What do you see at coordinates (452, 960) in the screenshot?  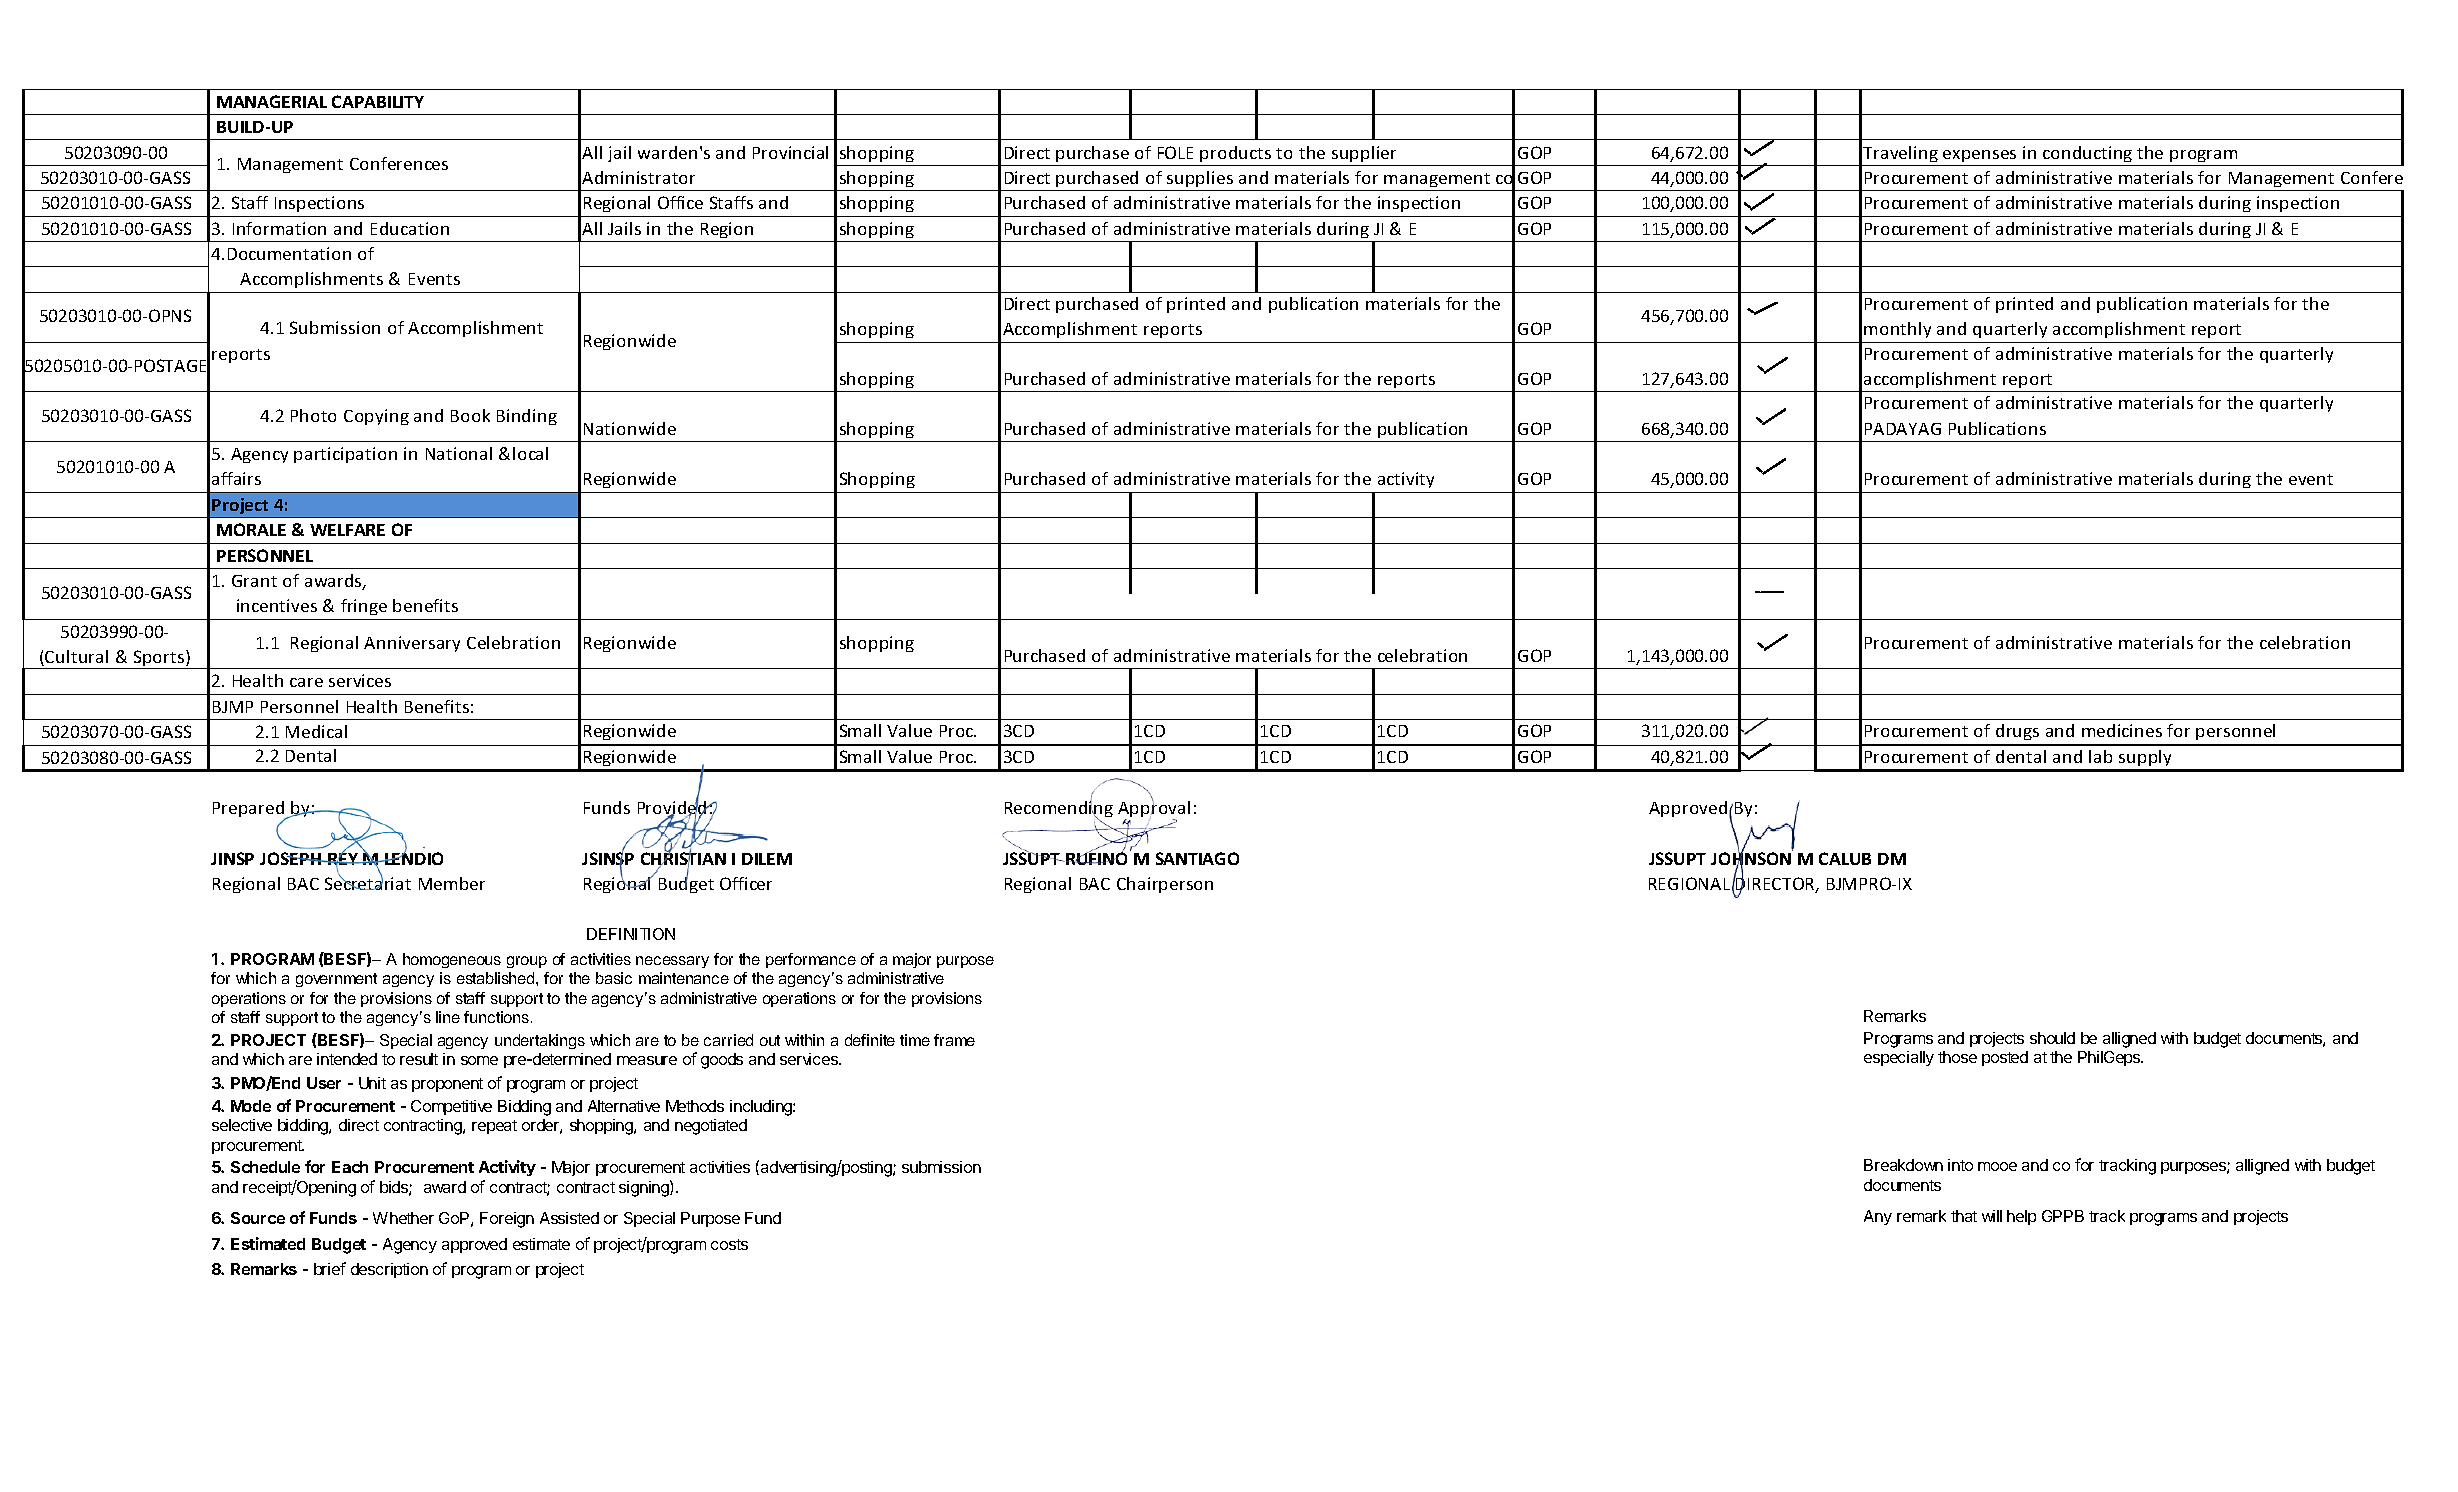 I see `homogeneous` at bounding box center [452, 960].
